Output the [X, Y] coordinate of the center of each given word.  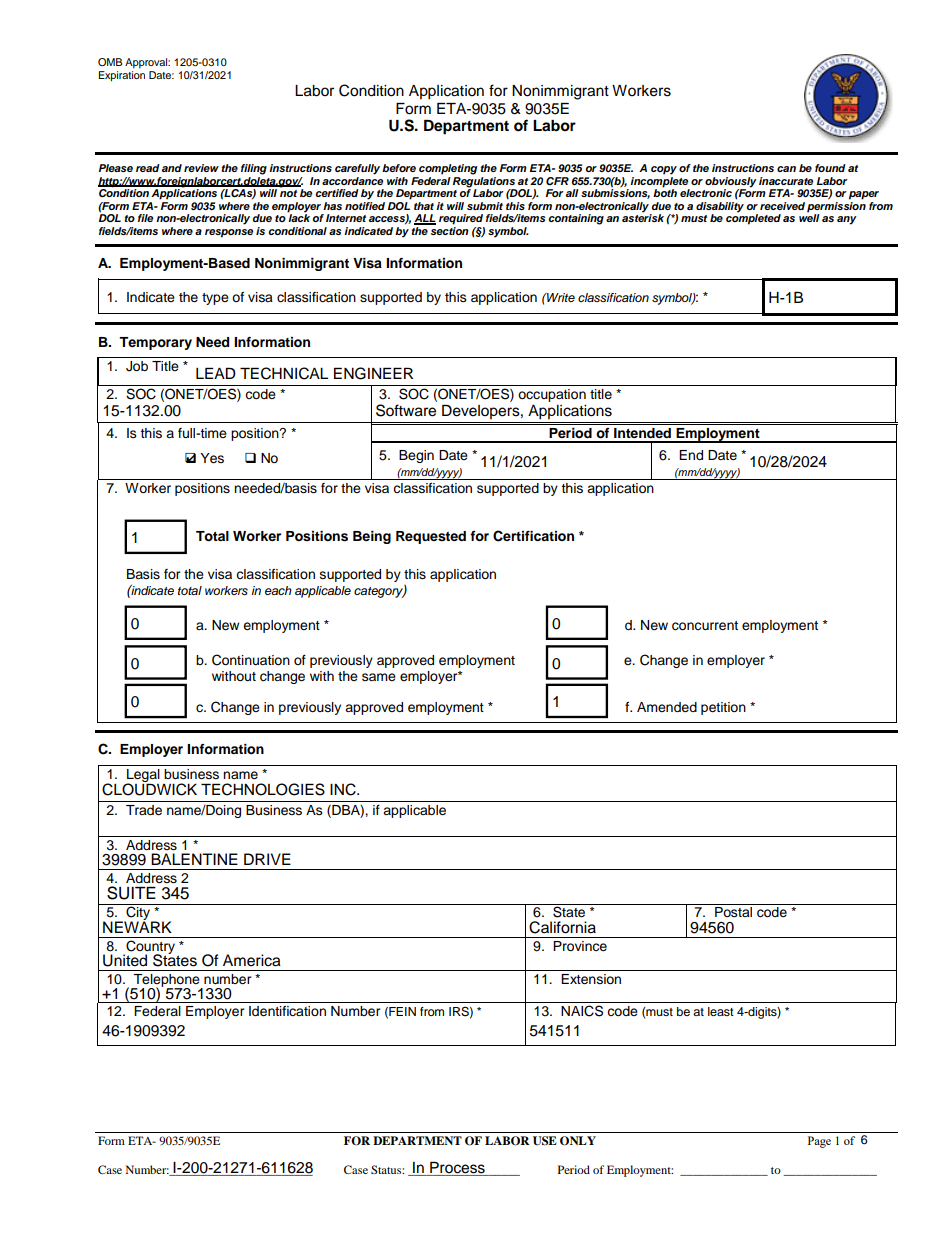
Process [457, 1167]
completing [448, 169]
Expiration [122, 76]
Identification [287, 1011]
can [786, 169]
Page [819, 1142]
